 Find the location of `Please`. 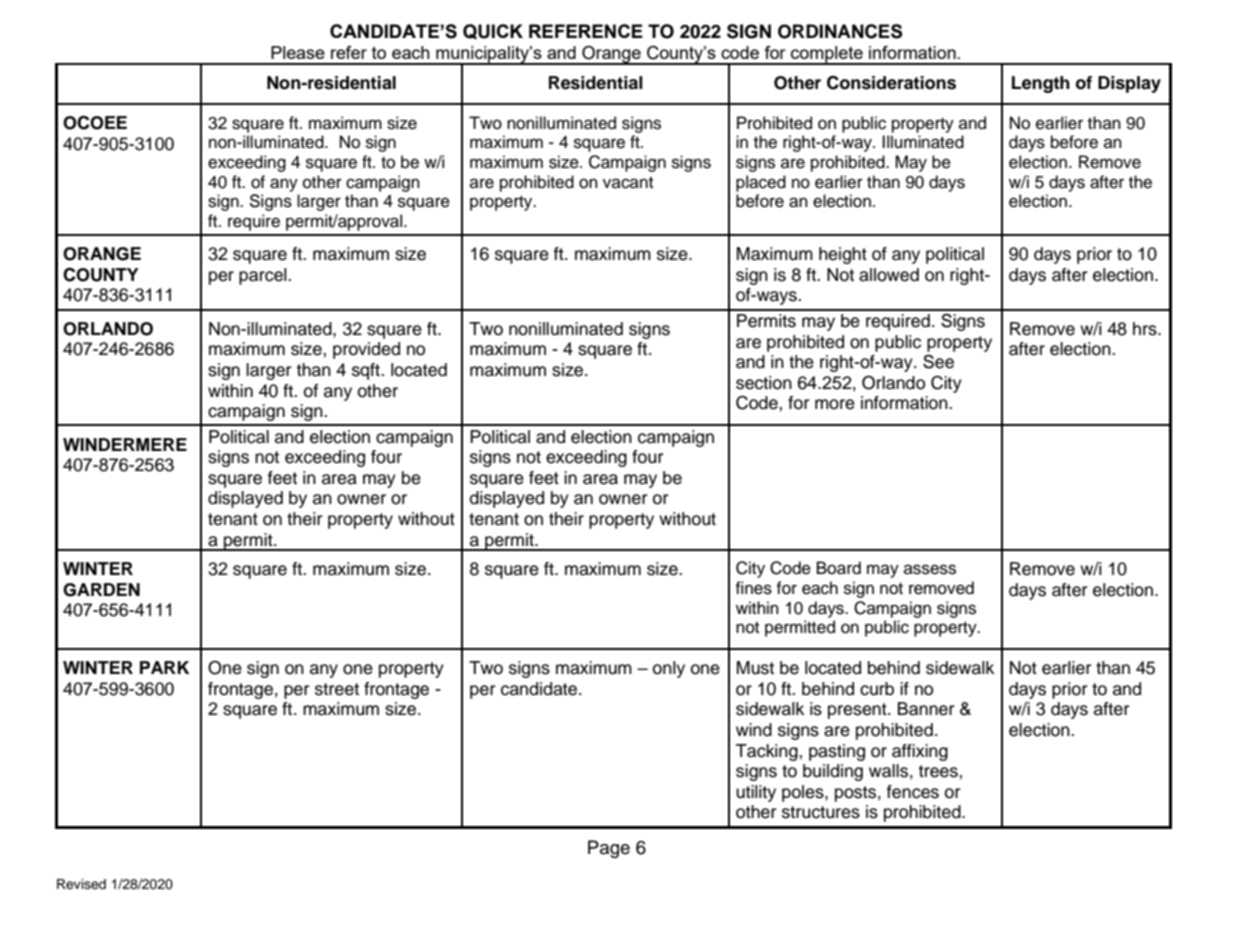

Please is located at coordinates (298, 52).
